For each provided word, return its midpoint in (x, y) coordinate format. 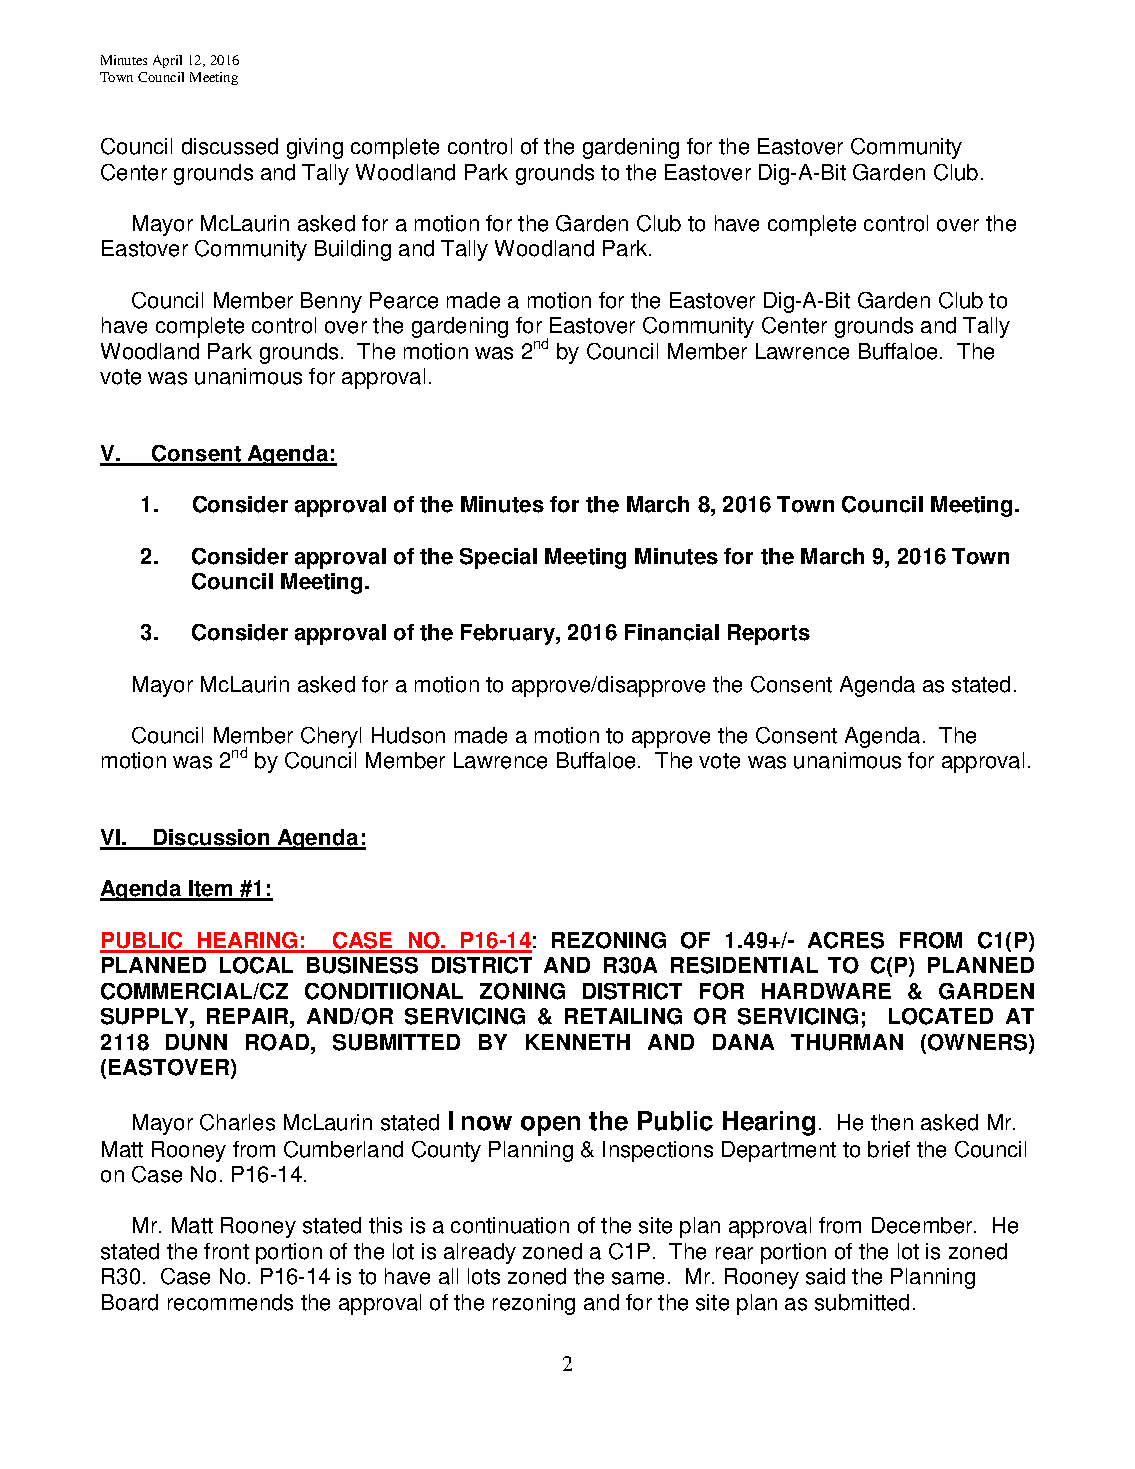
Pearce (404, 300)
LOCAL (256, 965)
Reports (769, 634)
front (226, 1251)
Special (498, 558)
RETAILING (623, 1016)
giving (315, 148)
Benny (331, 302)
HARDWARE (826, 991)
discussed (230, 146)
